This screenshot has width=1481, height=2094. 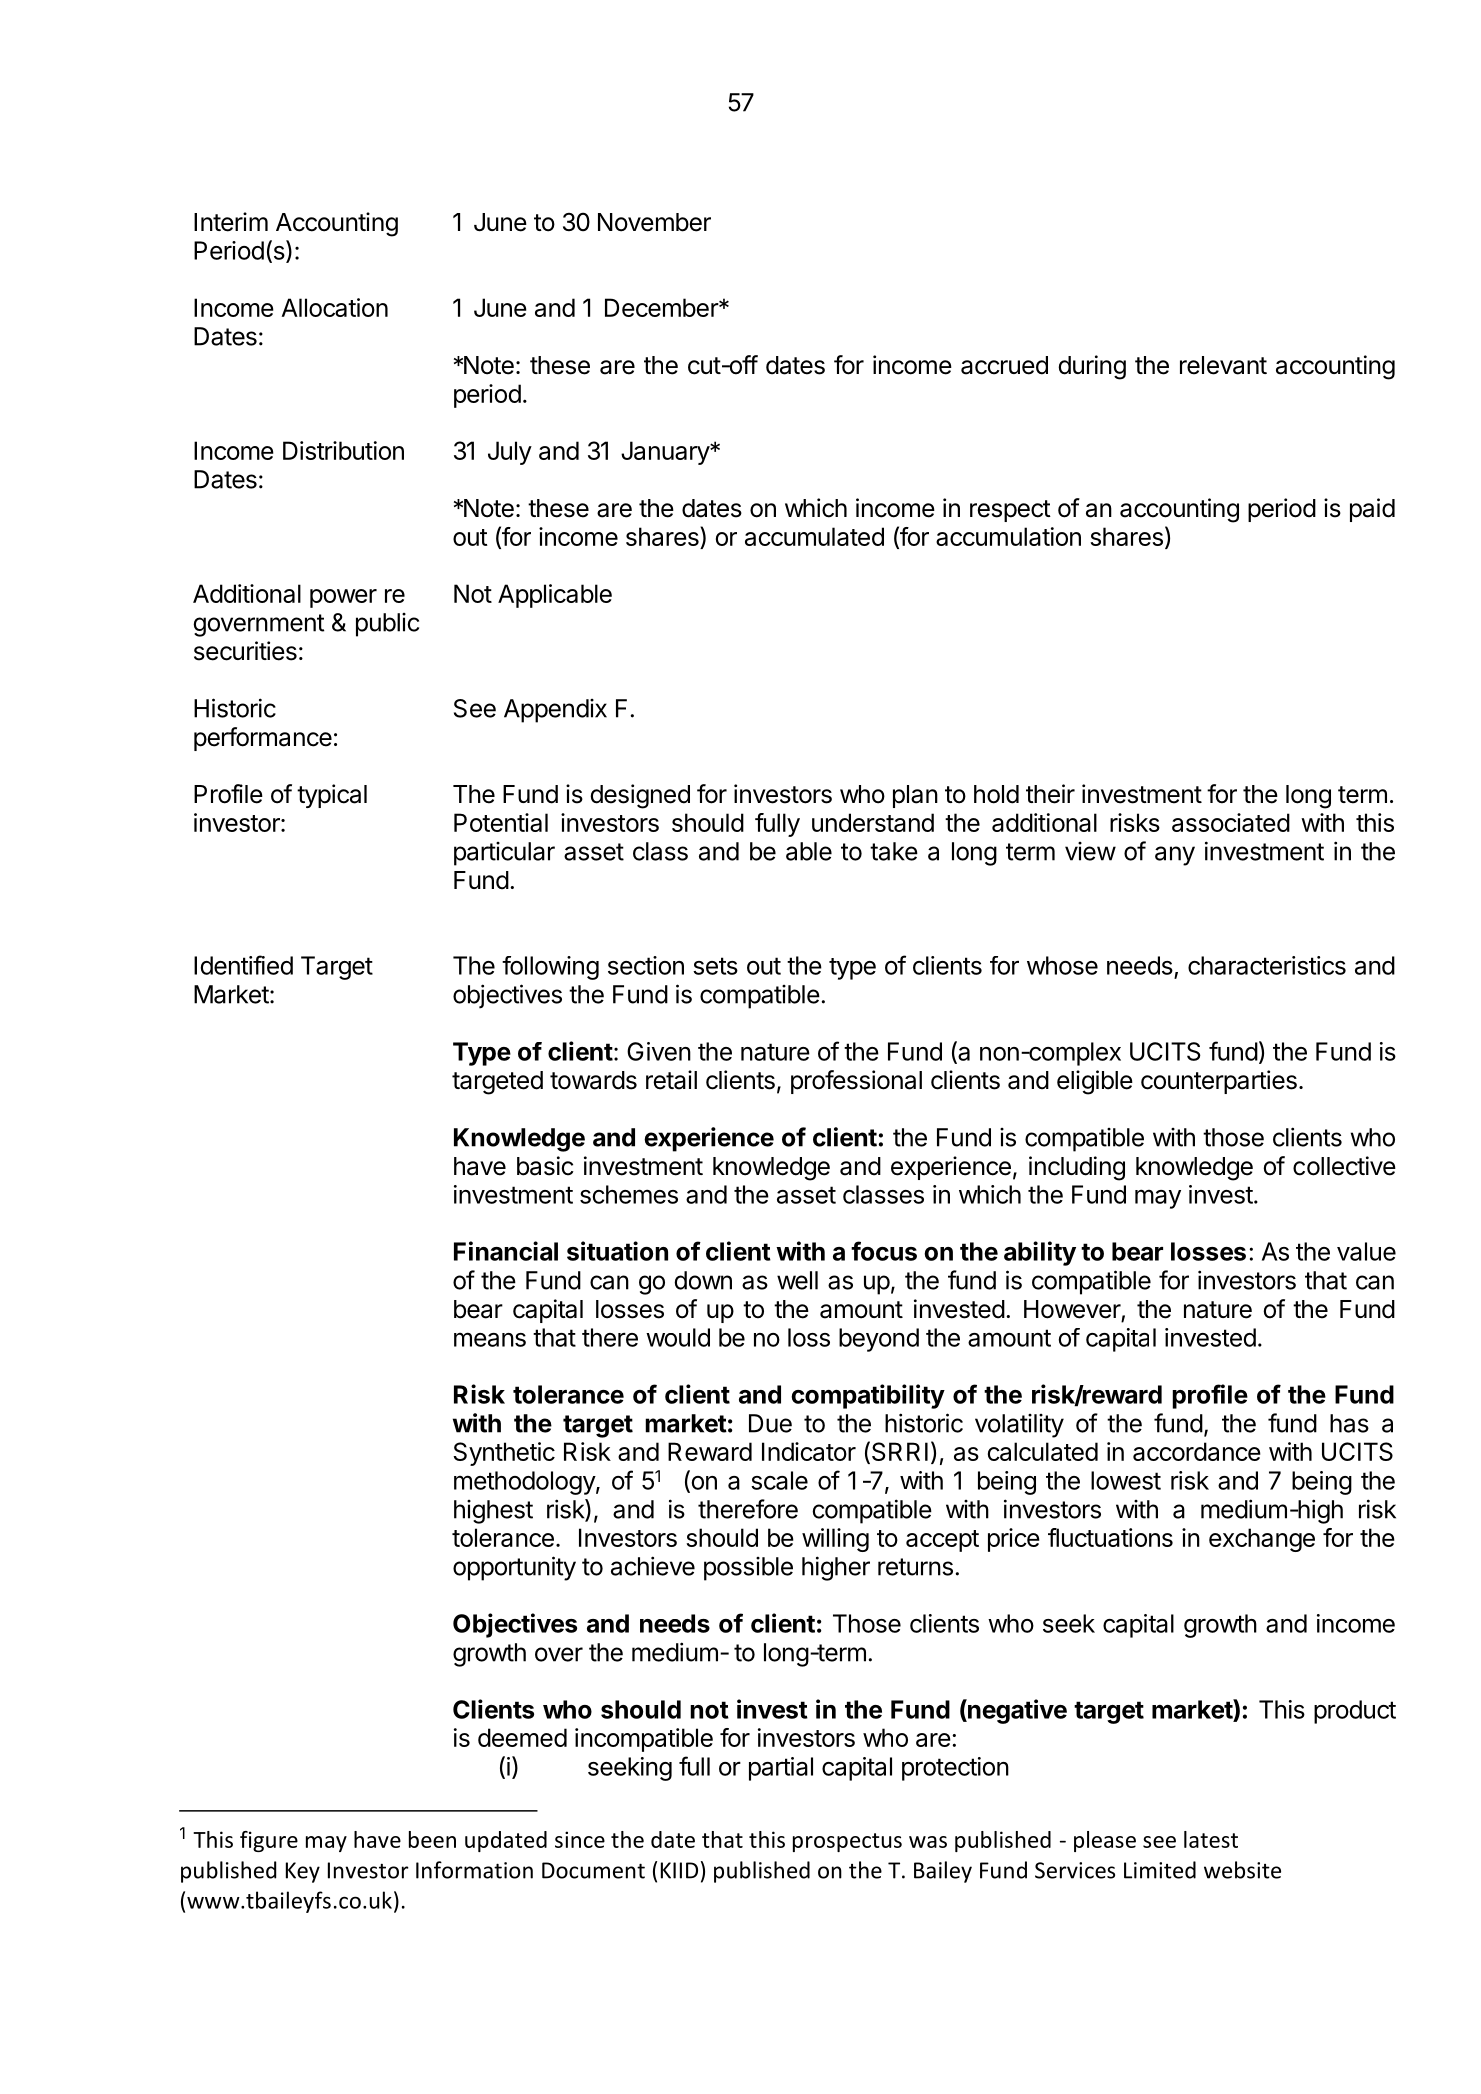 I want to click on been, so click(x=432, y=1839).
